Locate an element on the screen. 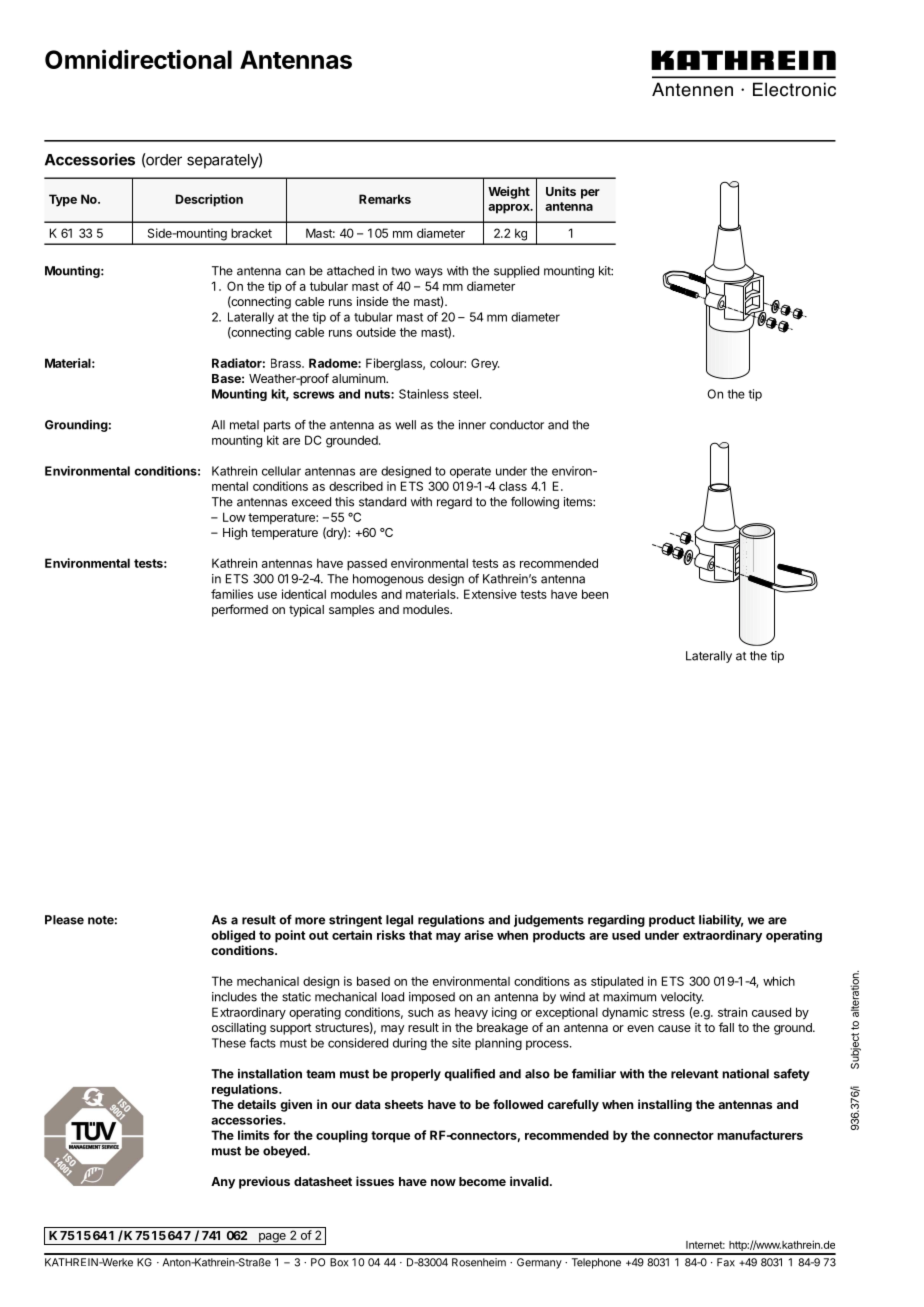 This screenshot has width=924, height=1307. Units is located at coordinates (561, 191).
